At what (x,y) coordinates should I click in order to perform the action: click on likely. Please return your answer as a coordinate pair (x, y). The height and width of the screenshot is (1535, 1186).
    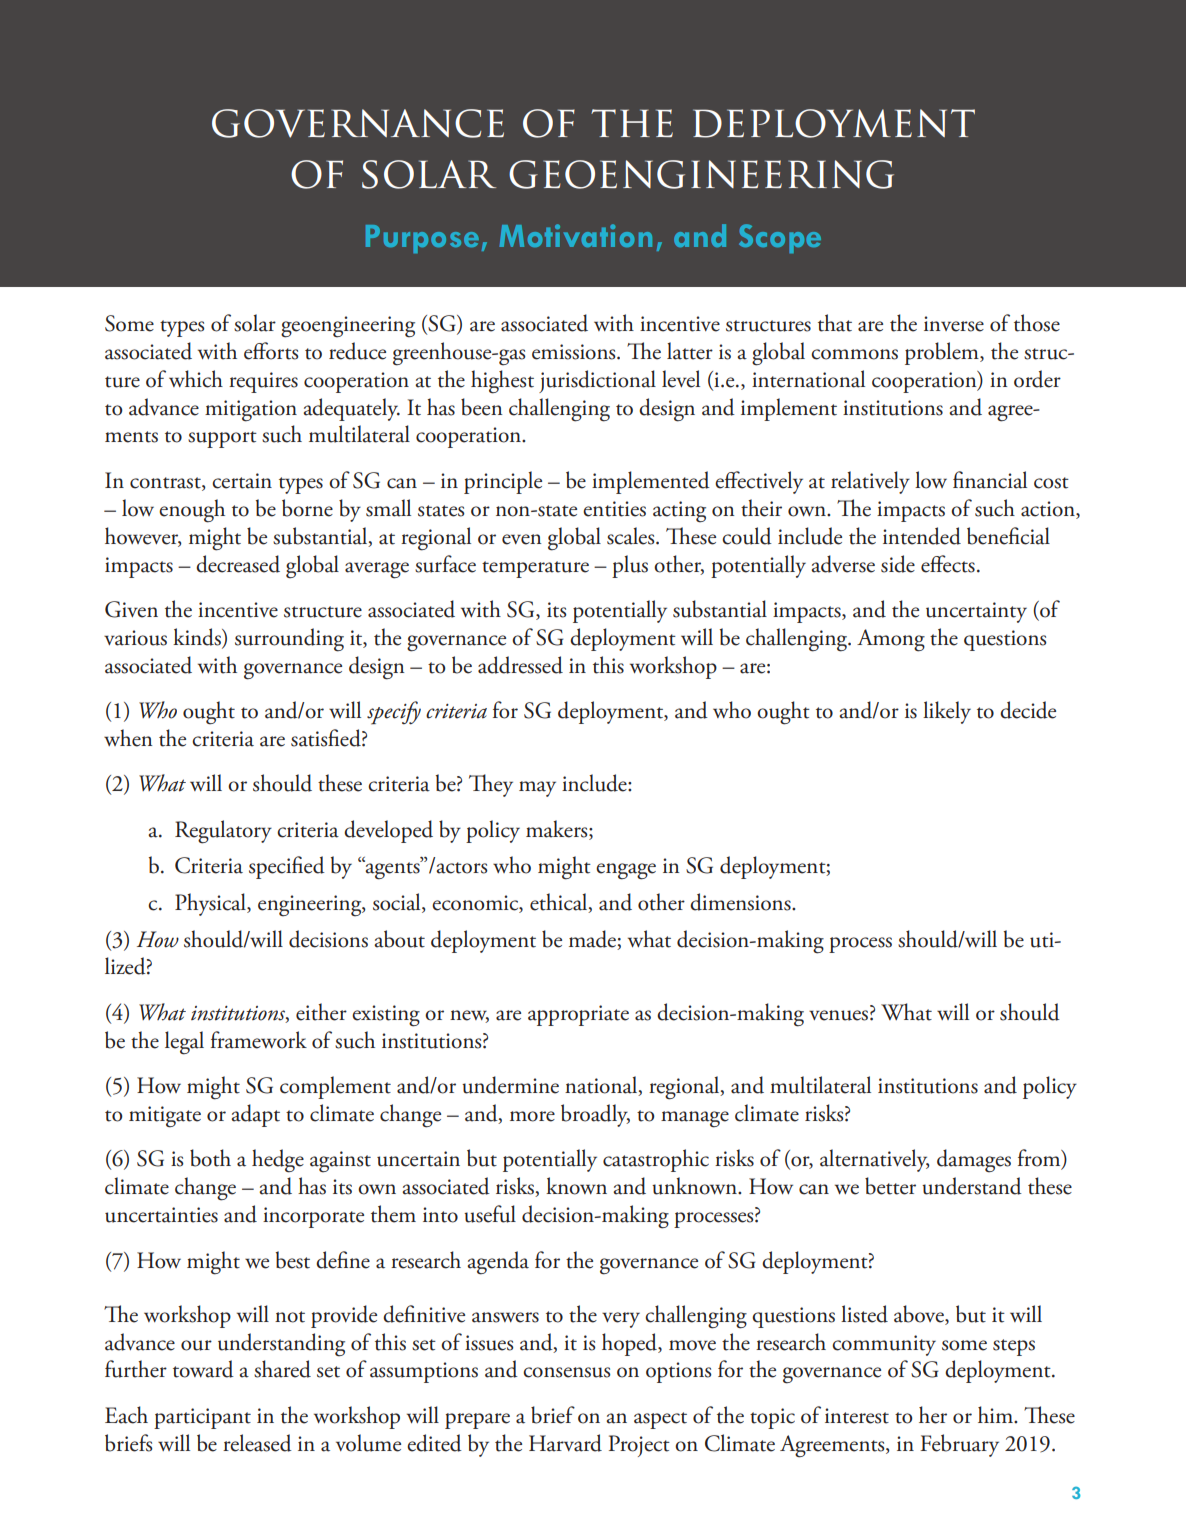
    Looking at the image, I should click on (947, 712).
